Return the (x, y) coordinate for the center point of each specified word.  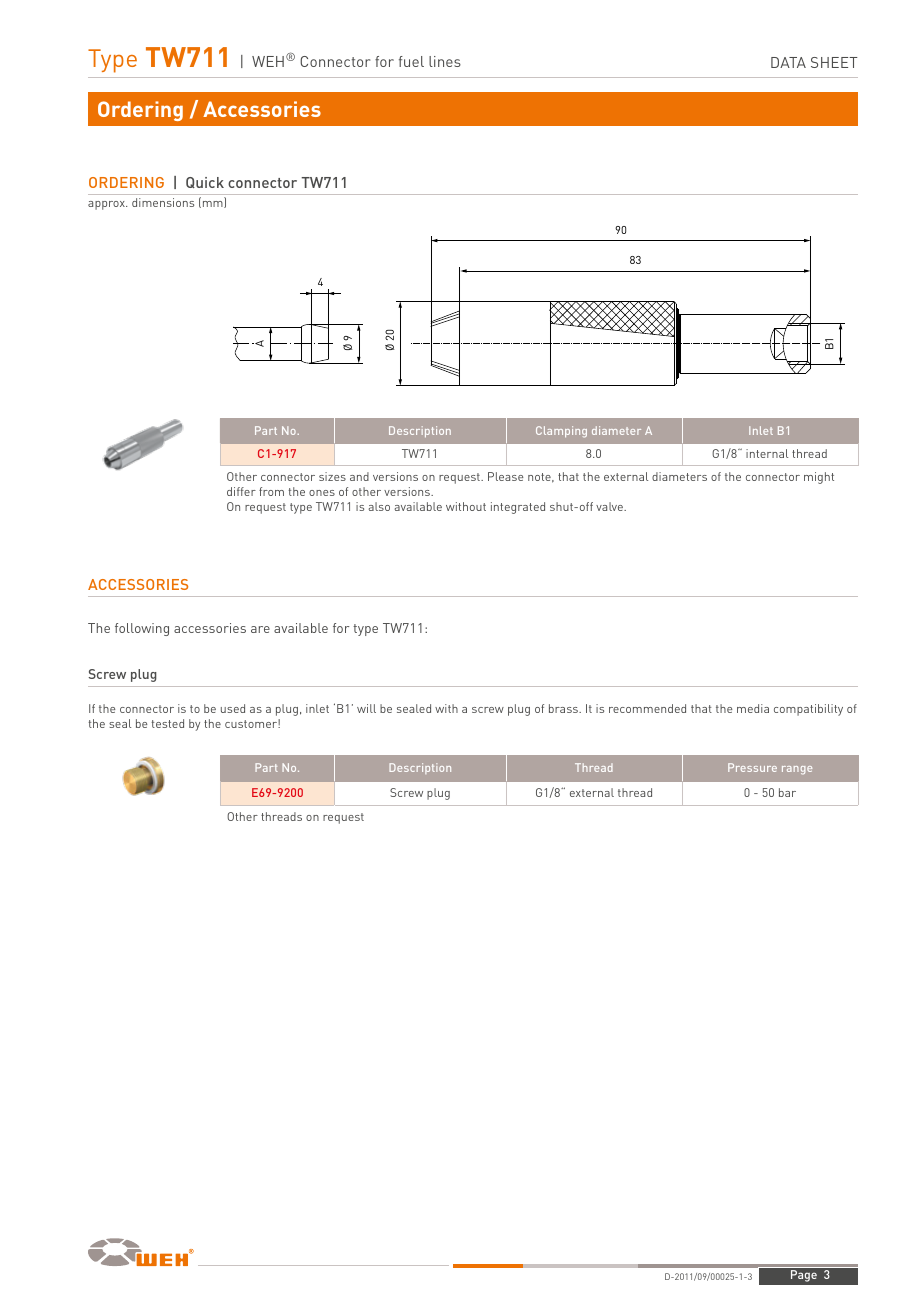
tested (167, 723)
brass (564, 708)
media (753, 708)
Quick (205, 182)
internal (767, 453)
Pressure (752, 767)
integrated (518, 508)
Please (505, 476)
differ (241, 491)
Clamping (561, 432)
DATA (788, 62)
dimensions (163, 202)
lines (445, 61)
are (260, 629)
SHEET (834, 62)
